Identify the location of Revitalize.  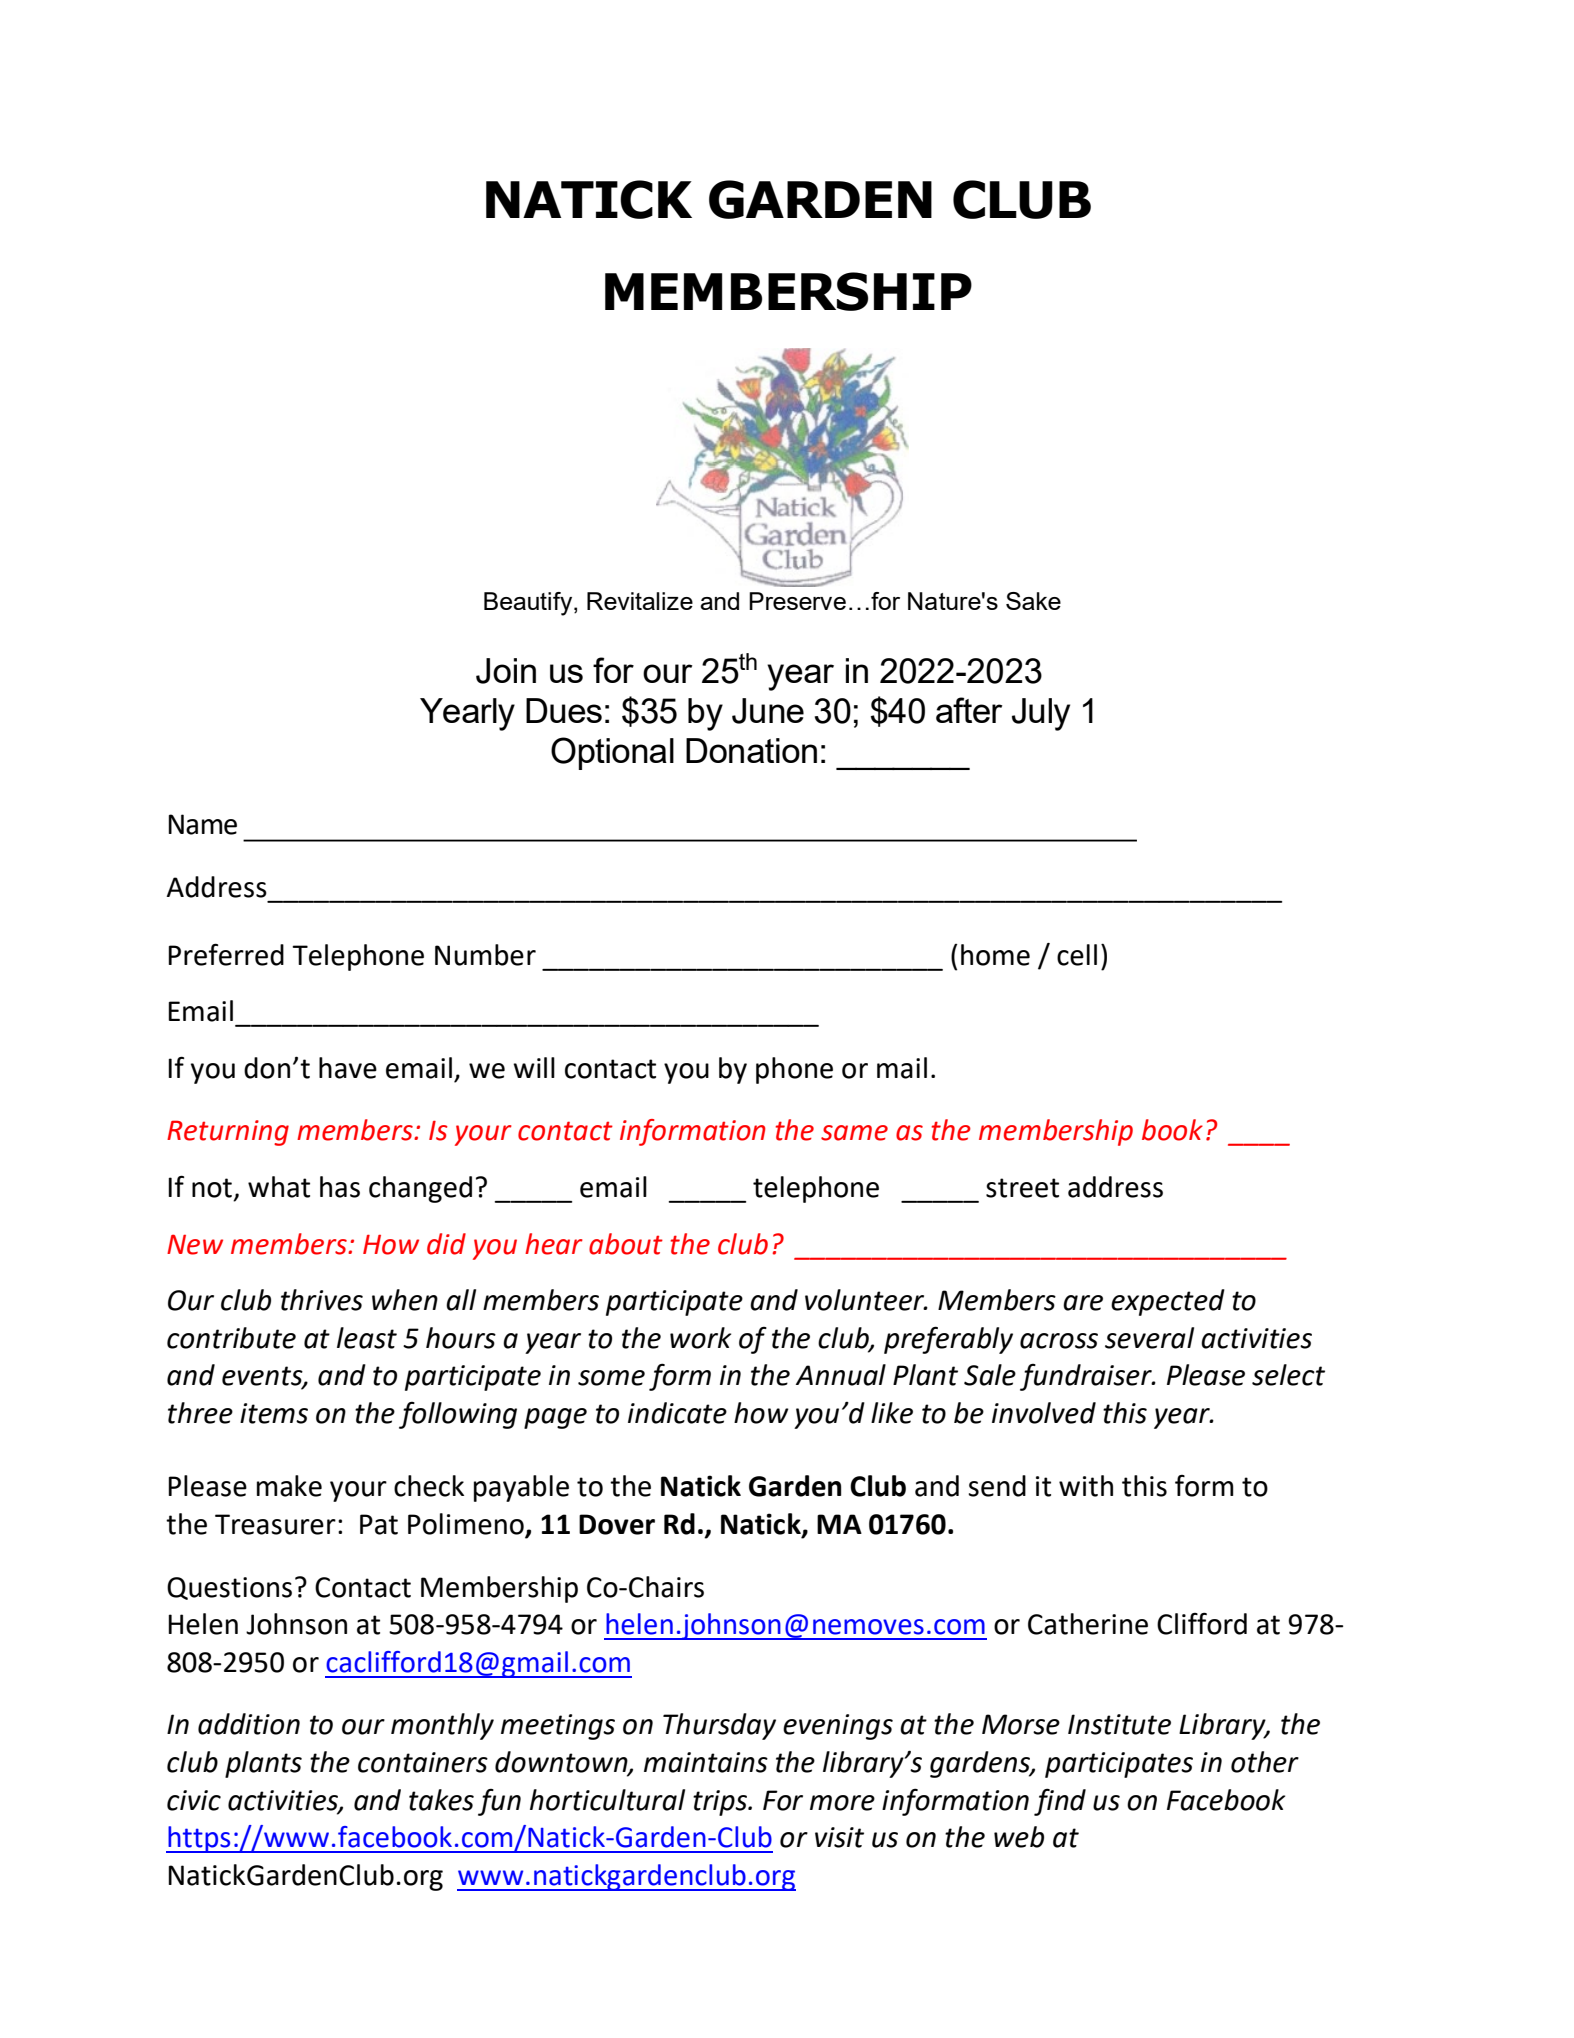
(640, 601).
